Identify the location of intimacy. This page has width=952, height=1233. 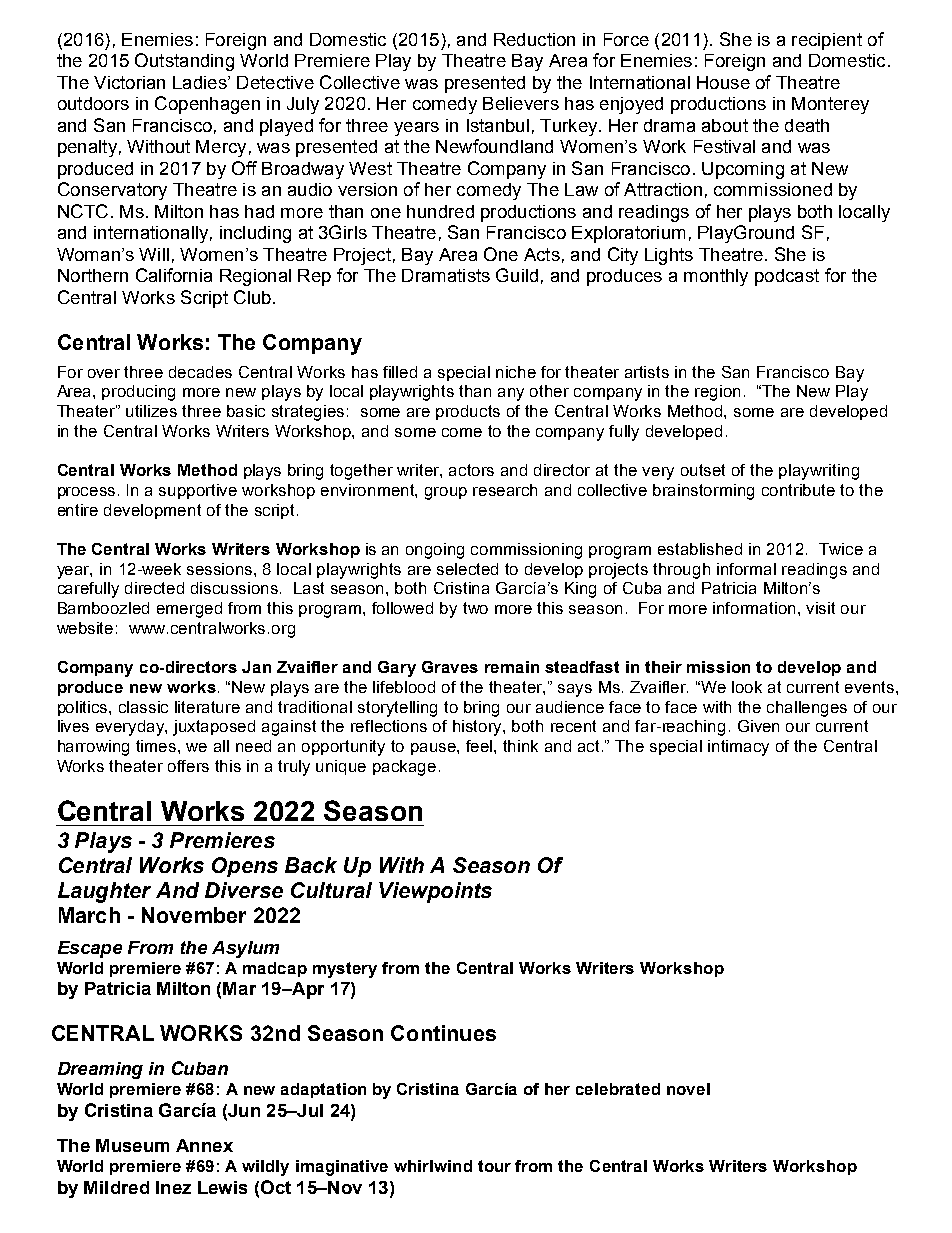
(738, 748).
